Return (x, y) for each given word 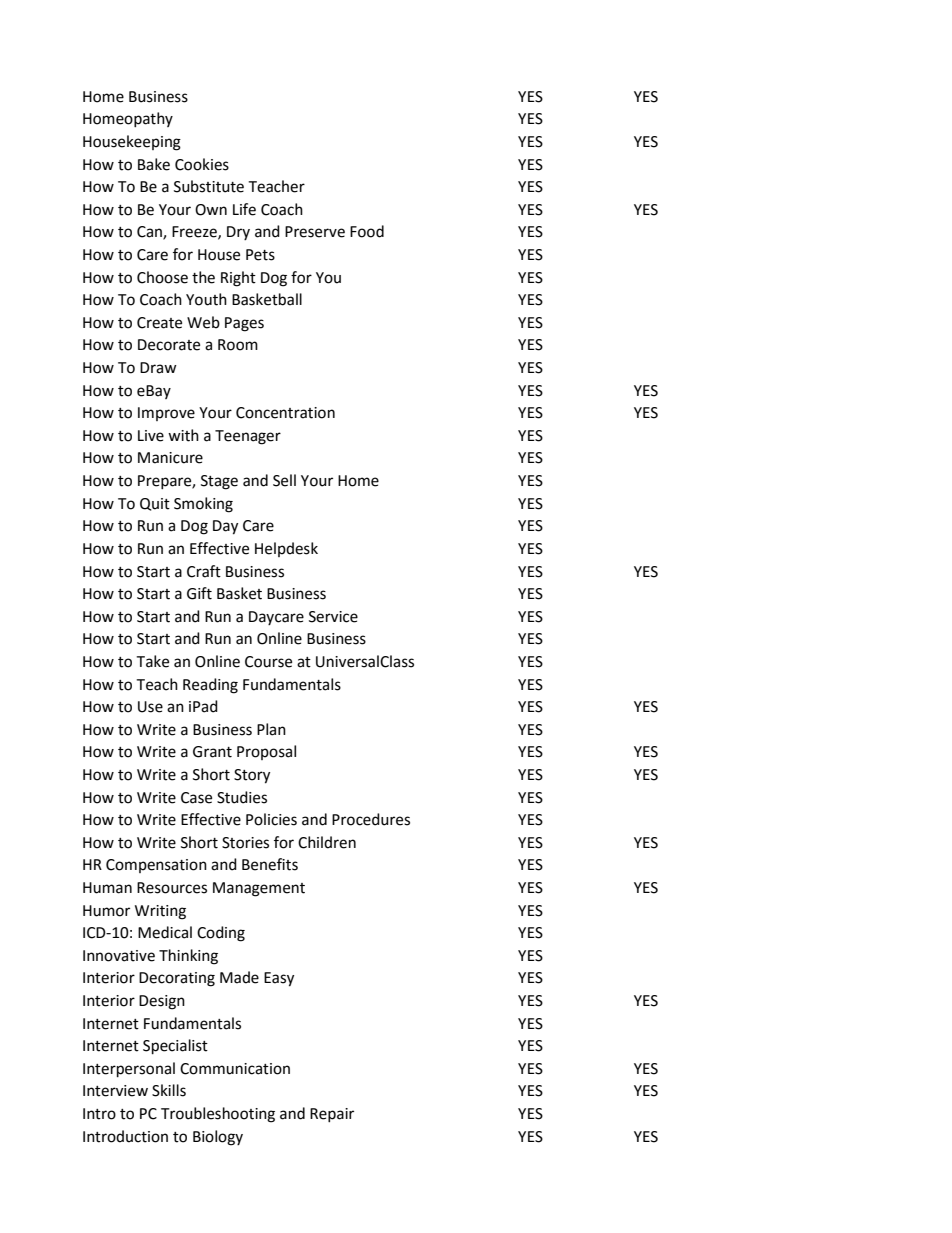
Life (244, 209)
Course (268, 662)
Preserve (315, 232)
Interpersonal (129, 1070)
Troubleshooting (218, 1115)
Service (333, 617)
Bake (154, 164)
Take (152, 661)
